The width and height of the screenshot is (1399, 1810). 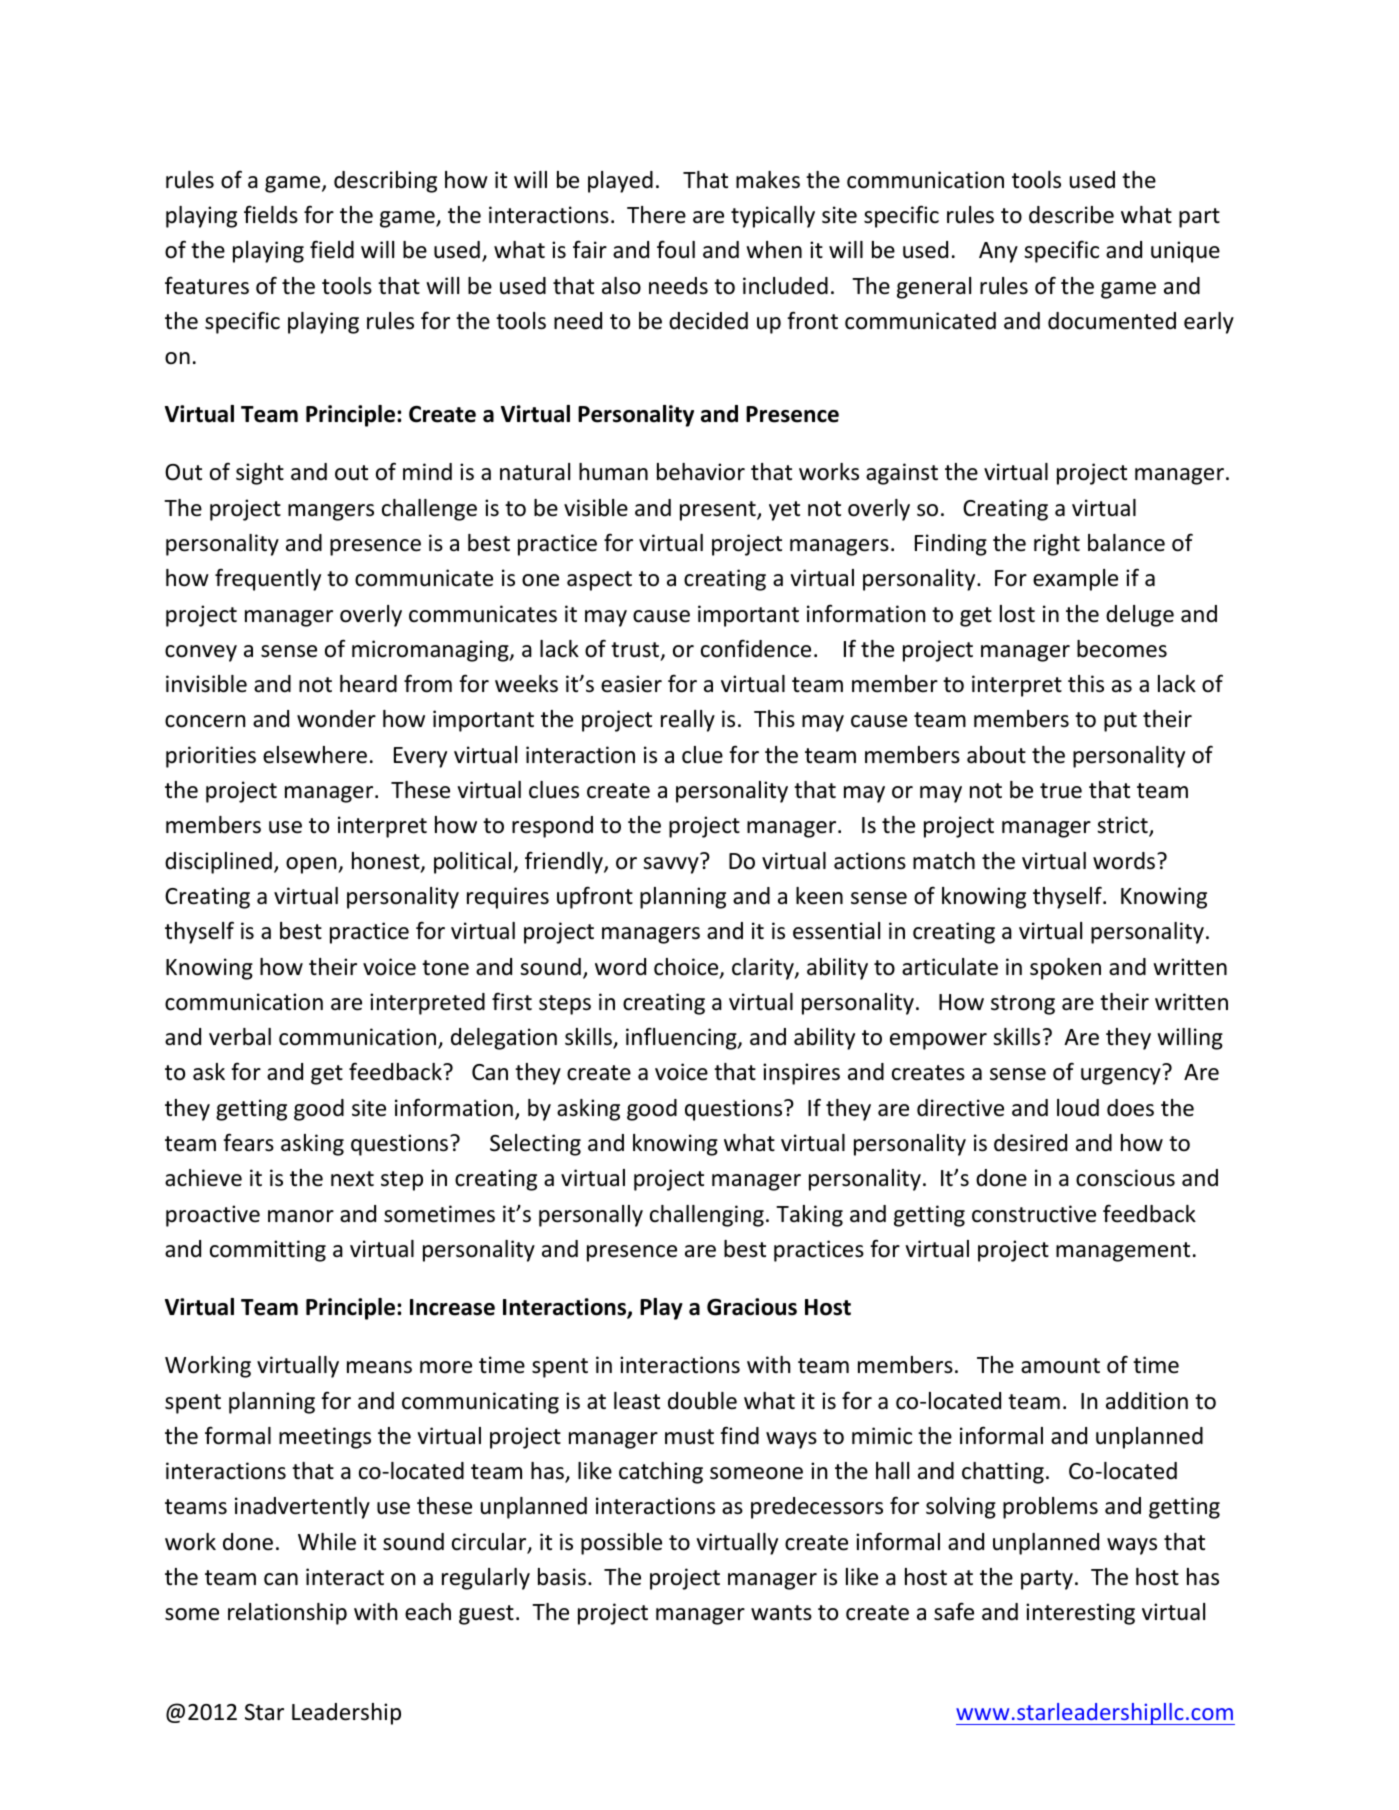 I want to click on savvy, so click(x=671, y=865).
